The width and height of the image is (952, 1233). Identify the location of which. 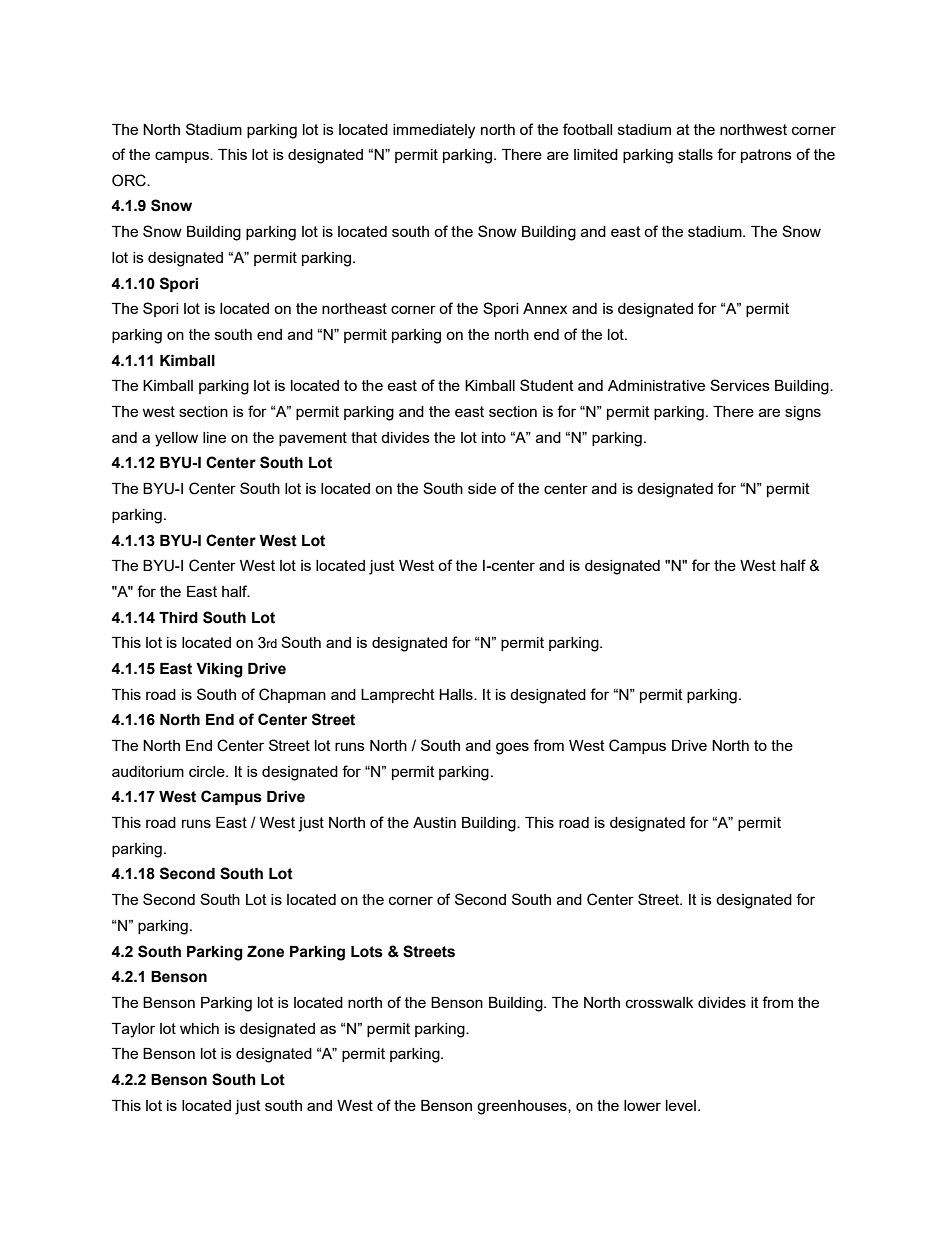
(199, 1028).
